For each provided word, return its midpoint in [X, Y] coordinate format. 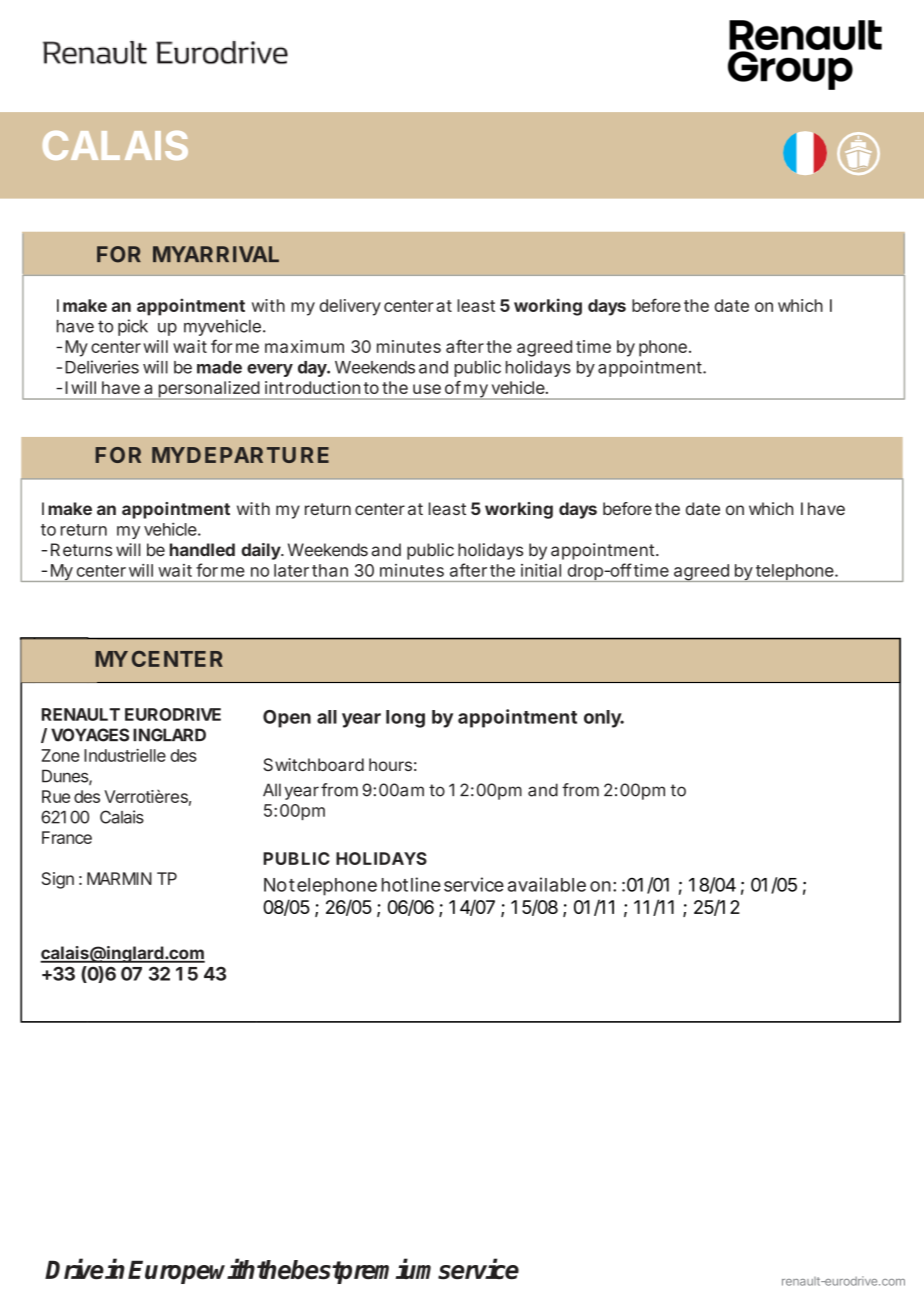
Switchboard [313, 764]
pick [133, 327]
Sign [58, 880]
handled [202, 550]
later [291, 570]
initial [541, 570]
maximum [304, 346]
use [427, 389]
